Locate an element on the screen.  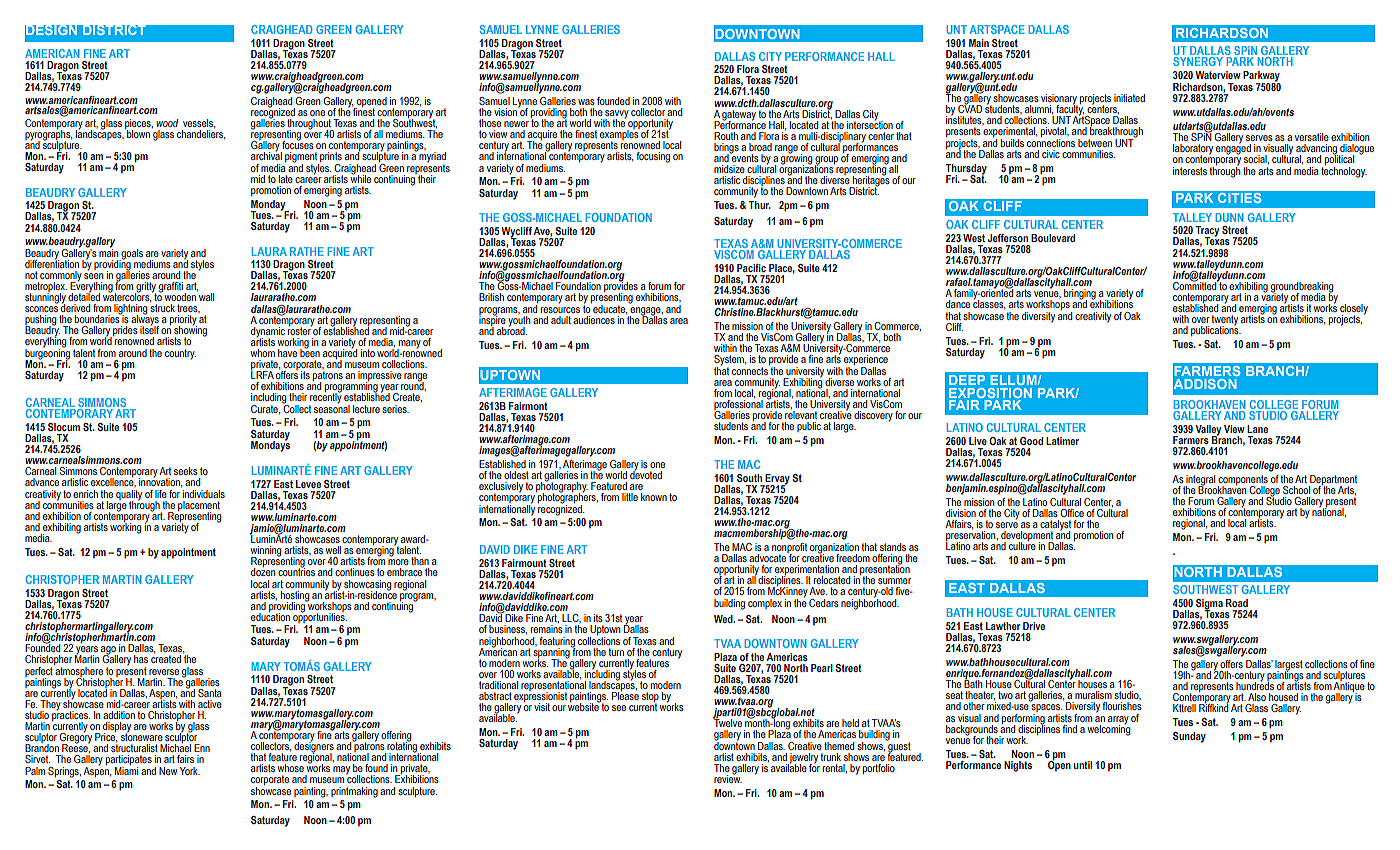
vessels is located at coordinates (199, 124).
